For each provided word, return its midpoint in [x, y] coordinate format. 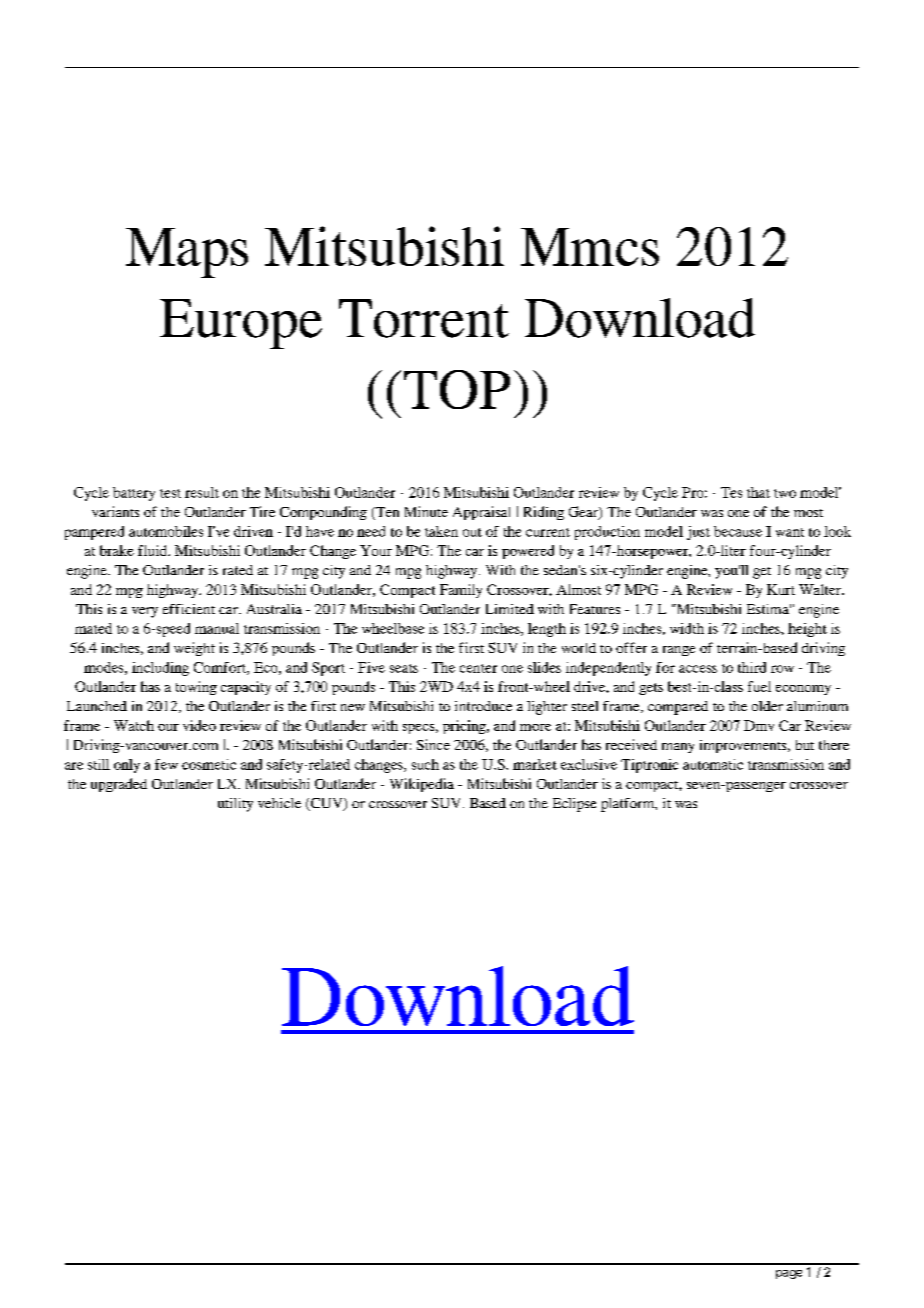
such [425, 764]
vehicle [279, 803]
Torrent [424, 318]
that [758, 492]
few [166, 764]
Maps [187, 253]
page [789, 1274]
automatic [713, 764]
